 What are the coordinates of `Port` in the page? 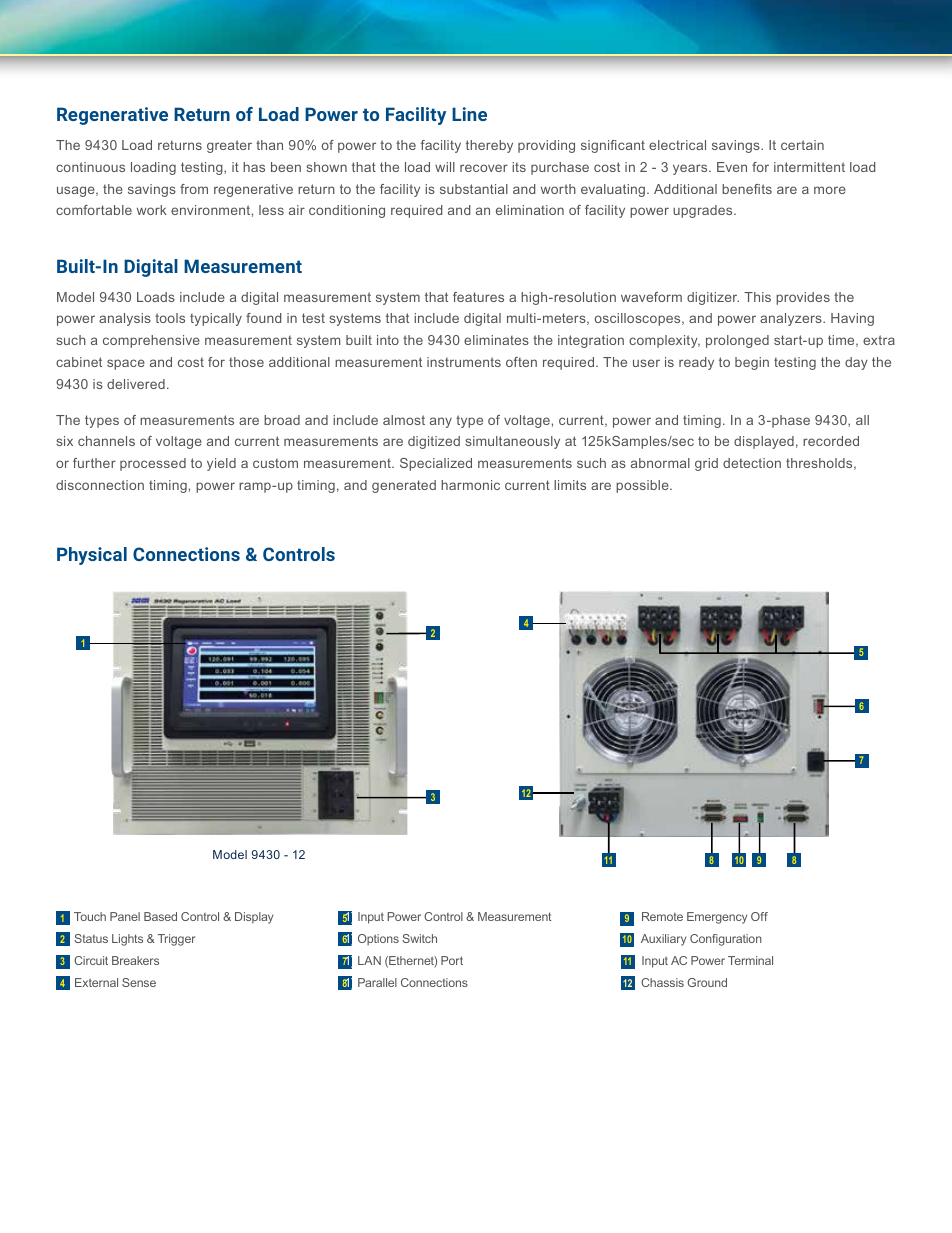 It's located at (452, 960).
